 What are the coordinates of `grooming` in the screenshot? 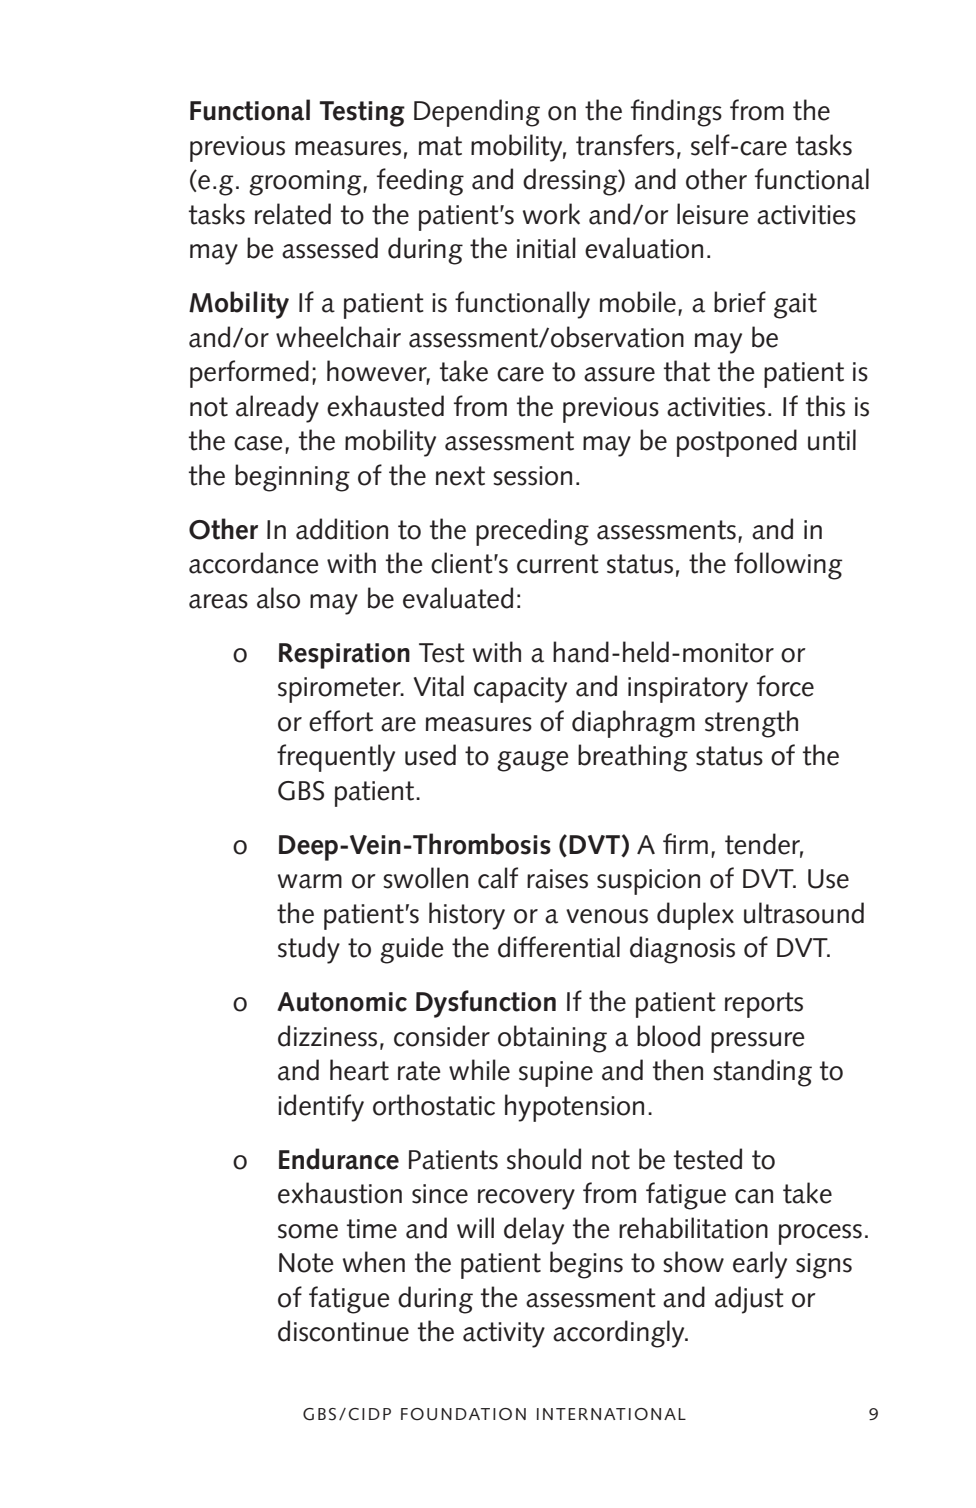 It's located at (306, 183).
